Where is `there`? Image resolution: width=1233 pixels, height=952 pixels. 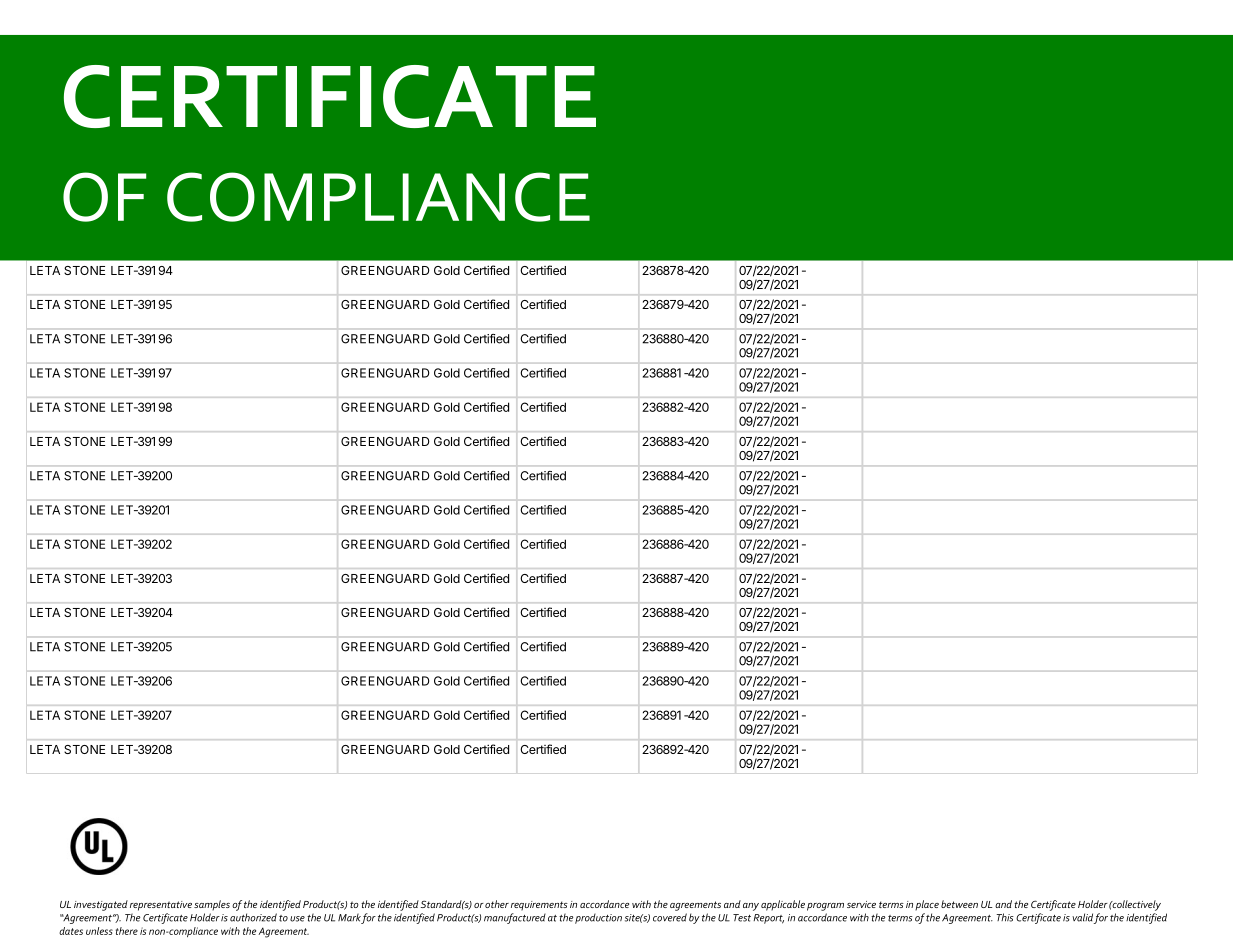
there is located at coordinates (127, 931).
